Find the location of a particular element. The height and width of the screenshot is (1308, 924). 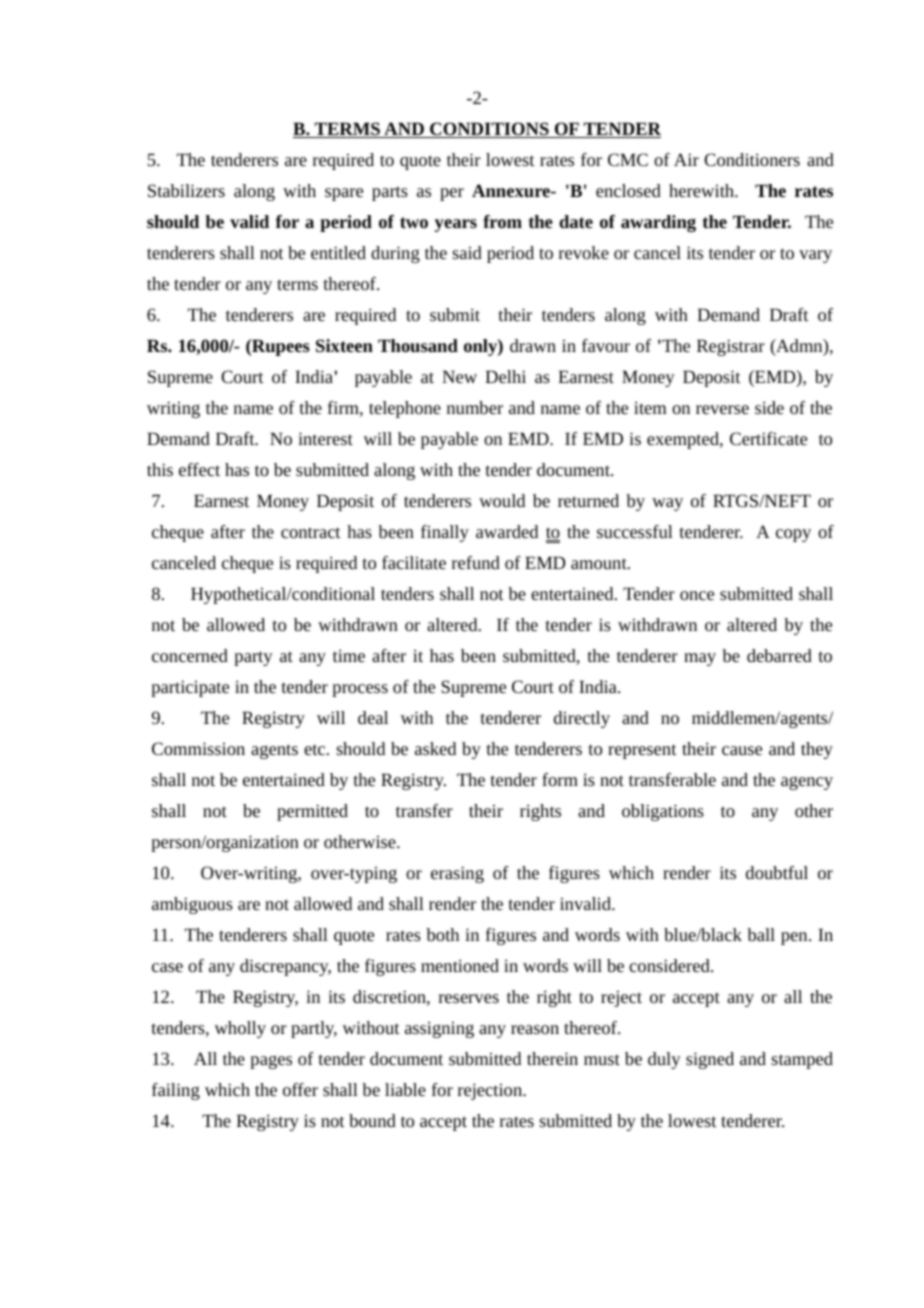

Conditioners is located at coordinates (752, 159).
